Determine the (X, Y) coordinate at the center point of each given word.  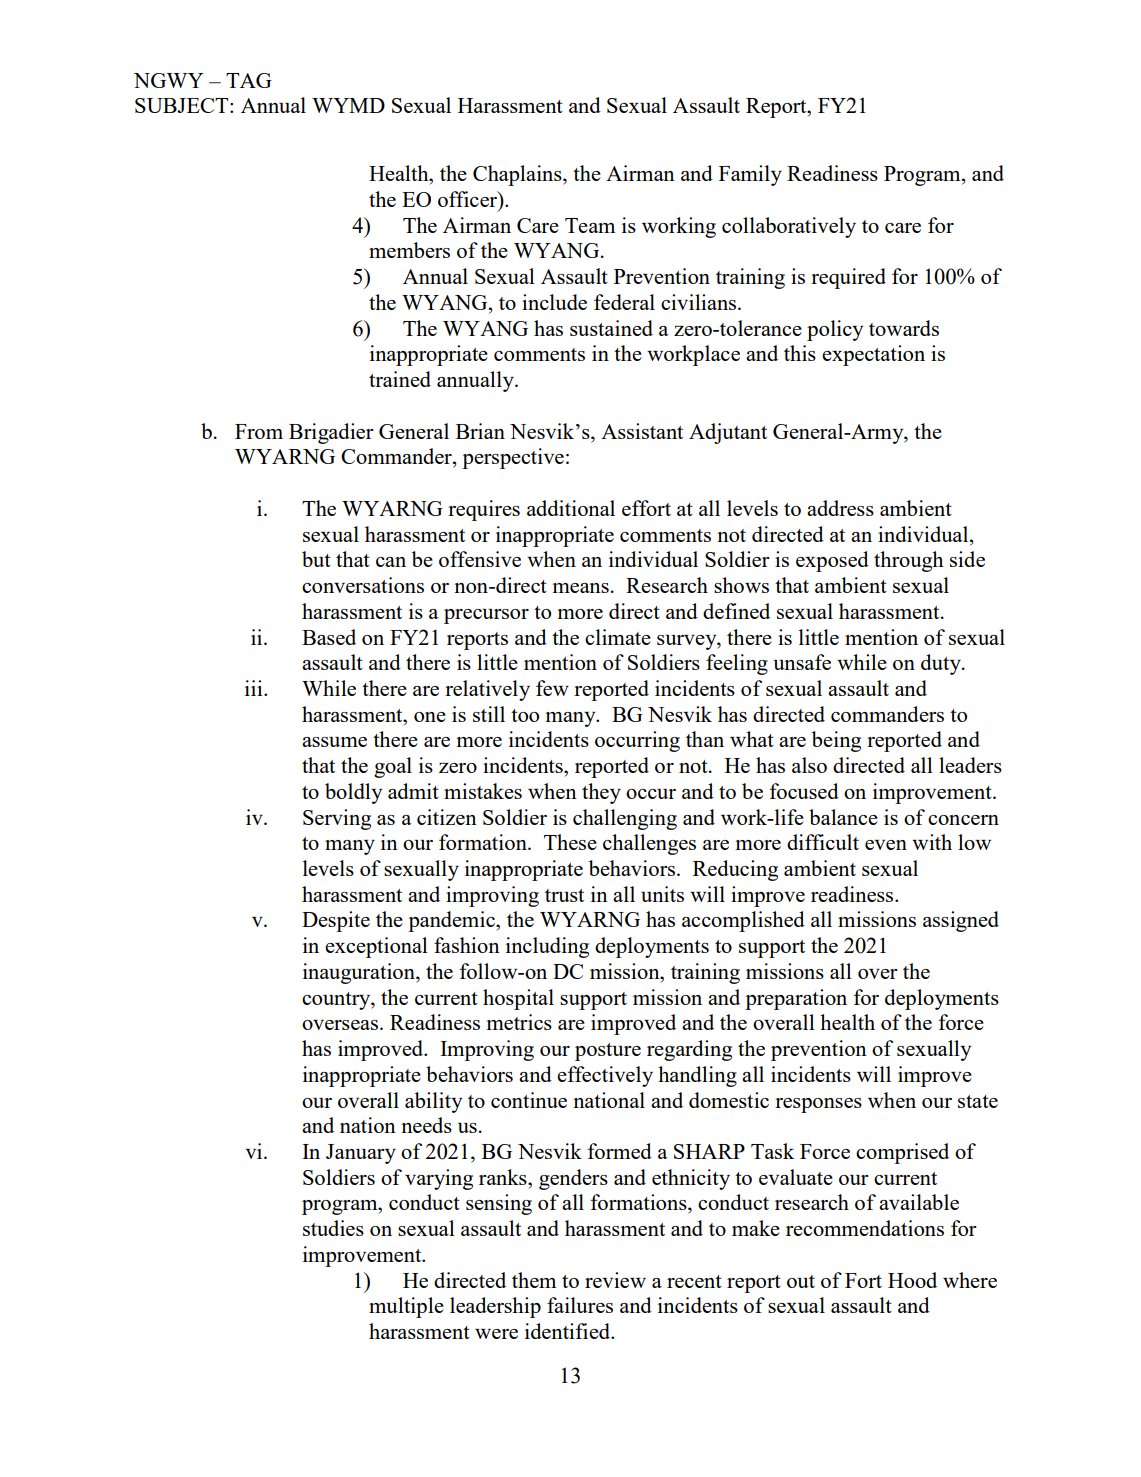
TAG (249, 80)
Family (750, 175)
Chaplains (518, 175)
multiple (406, 1307)
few (552, 688)
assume (334, 742)
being (836, 741)
